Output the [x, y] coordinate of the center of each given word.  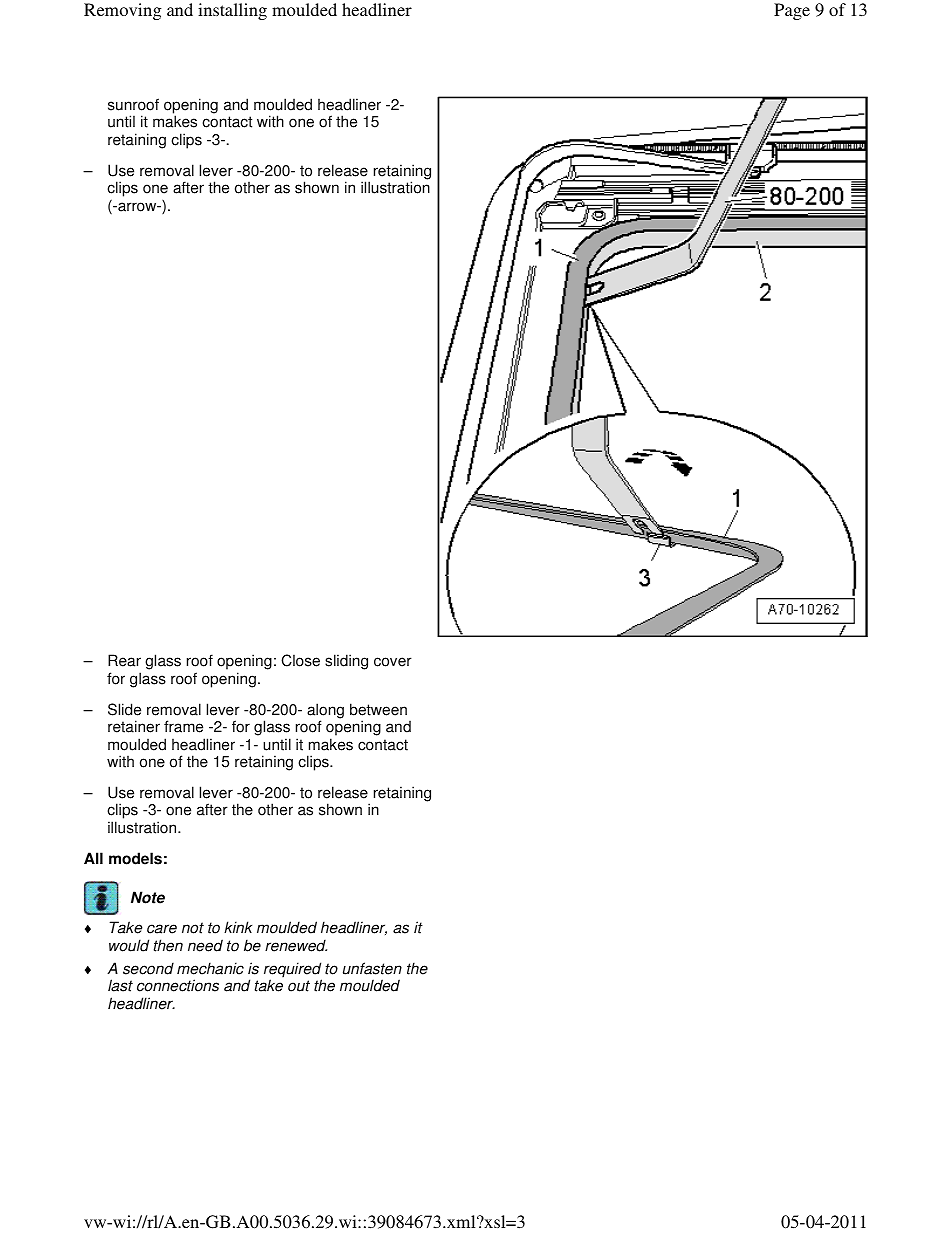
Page [792, 11]
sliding [346, 662]
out [299, 986]
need [205, 945]
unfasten [372, 968]
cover [393, 662]
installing [232, 11]
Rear [124, 660]
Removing [122, 11]
